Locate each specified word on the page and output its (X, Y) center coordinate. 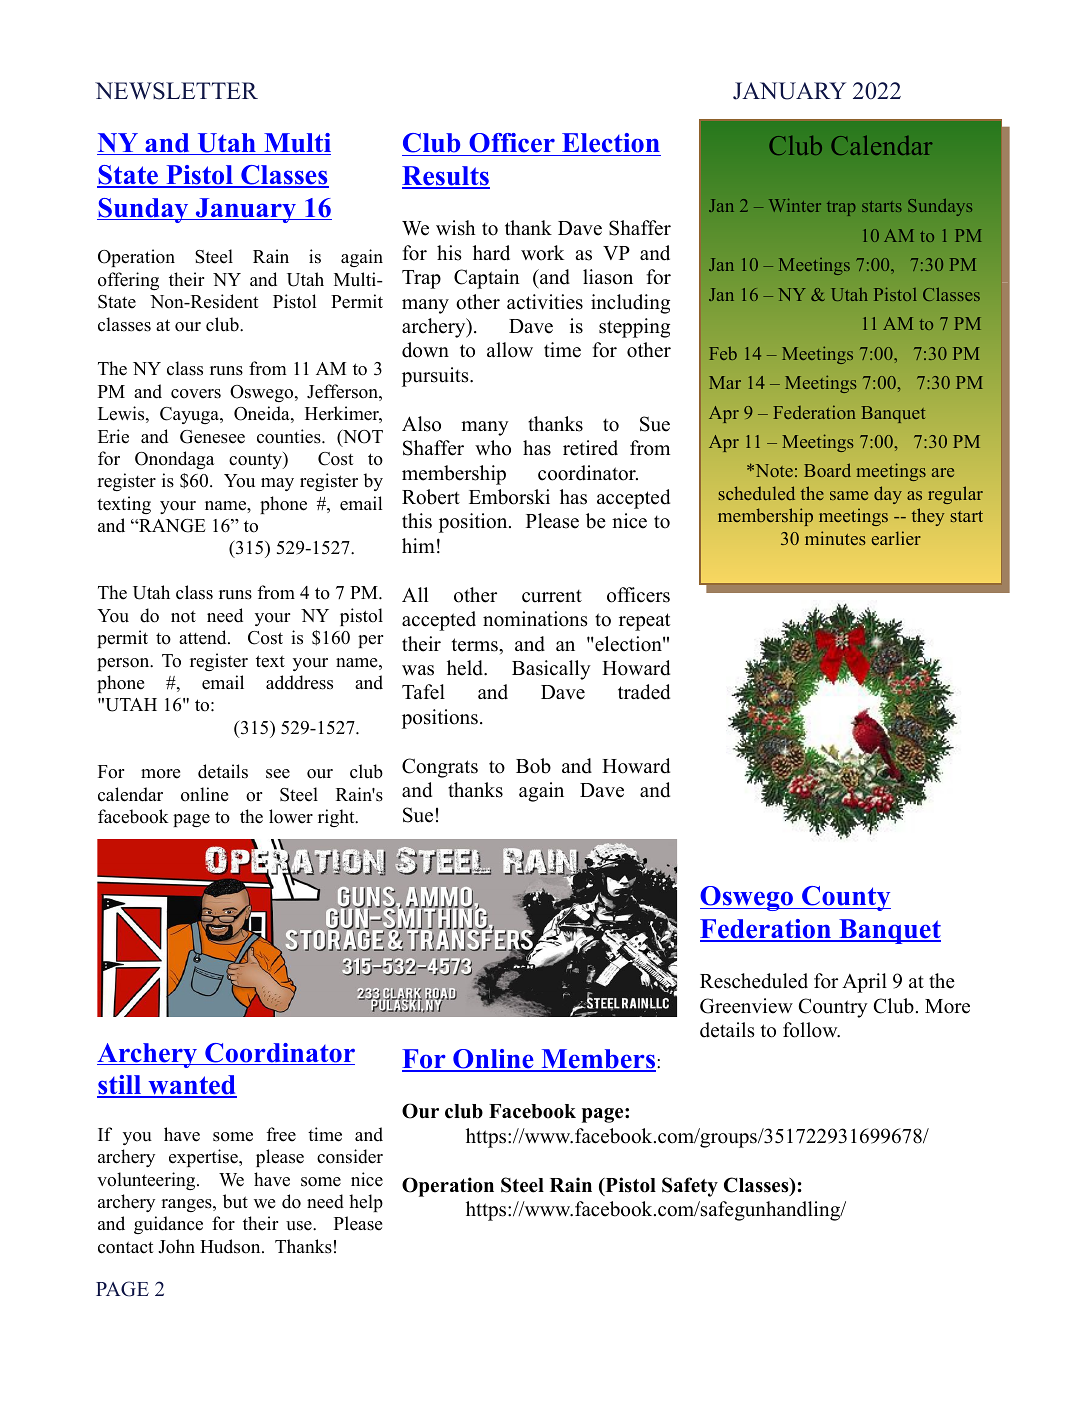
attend (204, 637)
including (630, 304)
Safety (690, 1187)
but (235, 1201)
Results (446, 177)
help (366, 1203)
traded (644, 692)
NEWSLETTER (176, 91)
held (466, 668)
